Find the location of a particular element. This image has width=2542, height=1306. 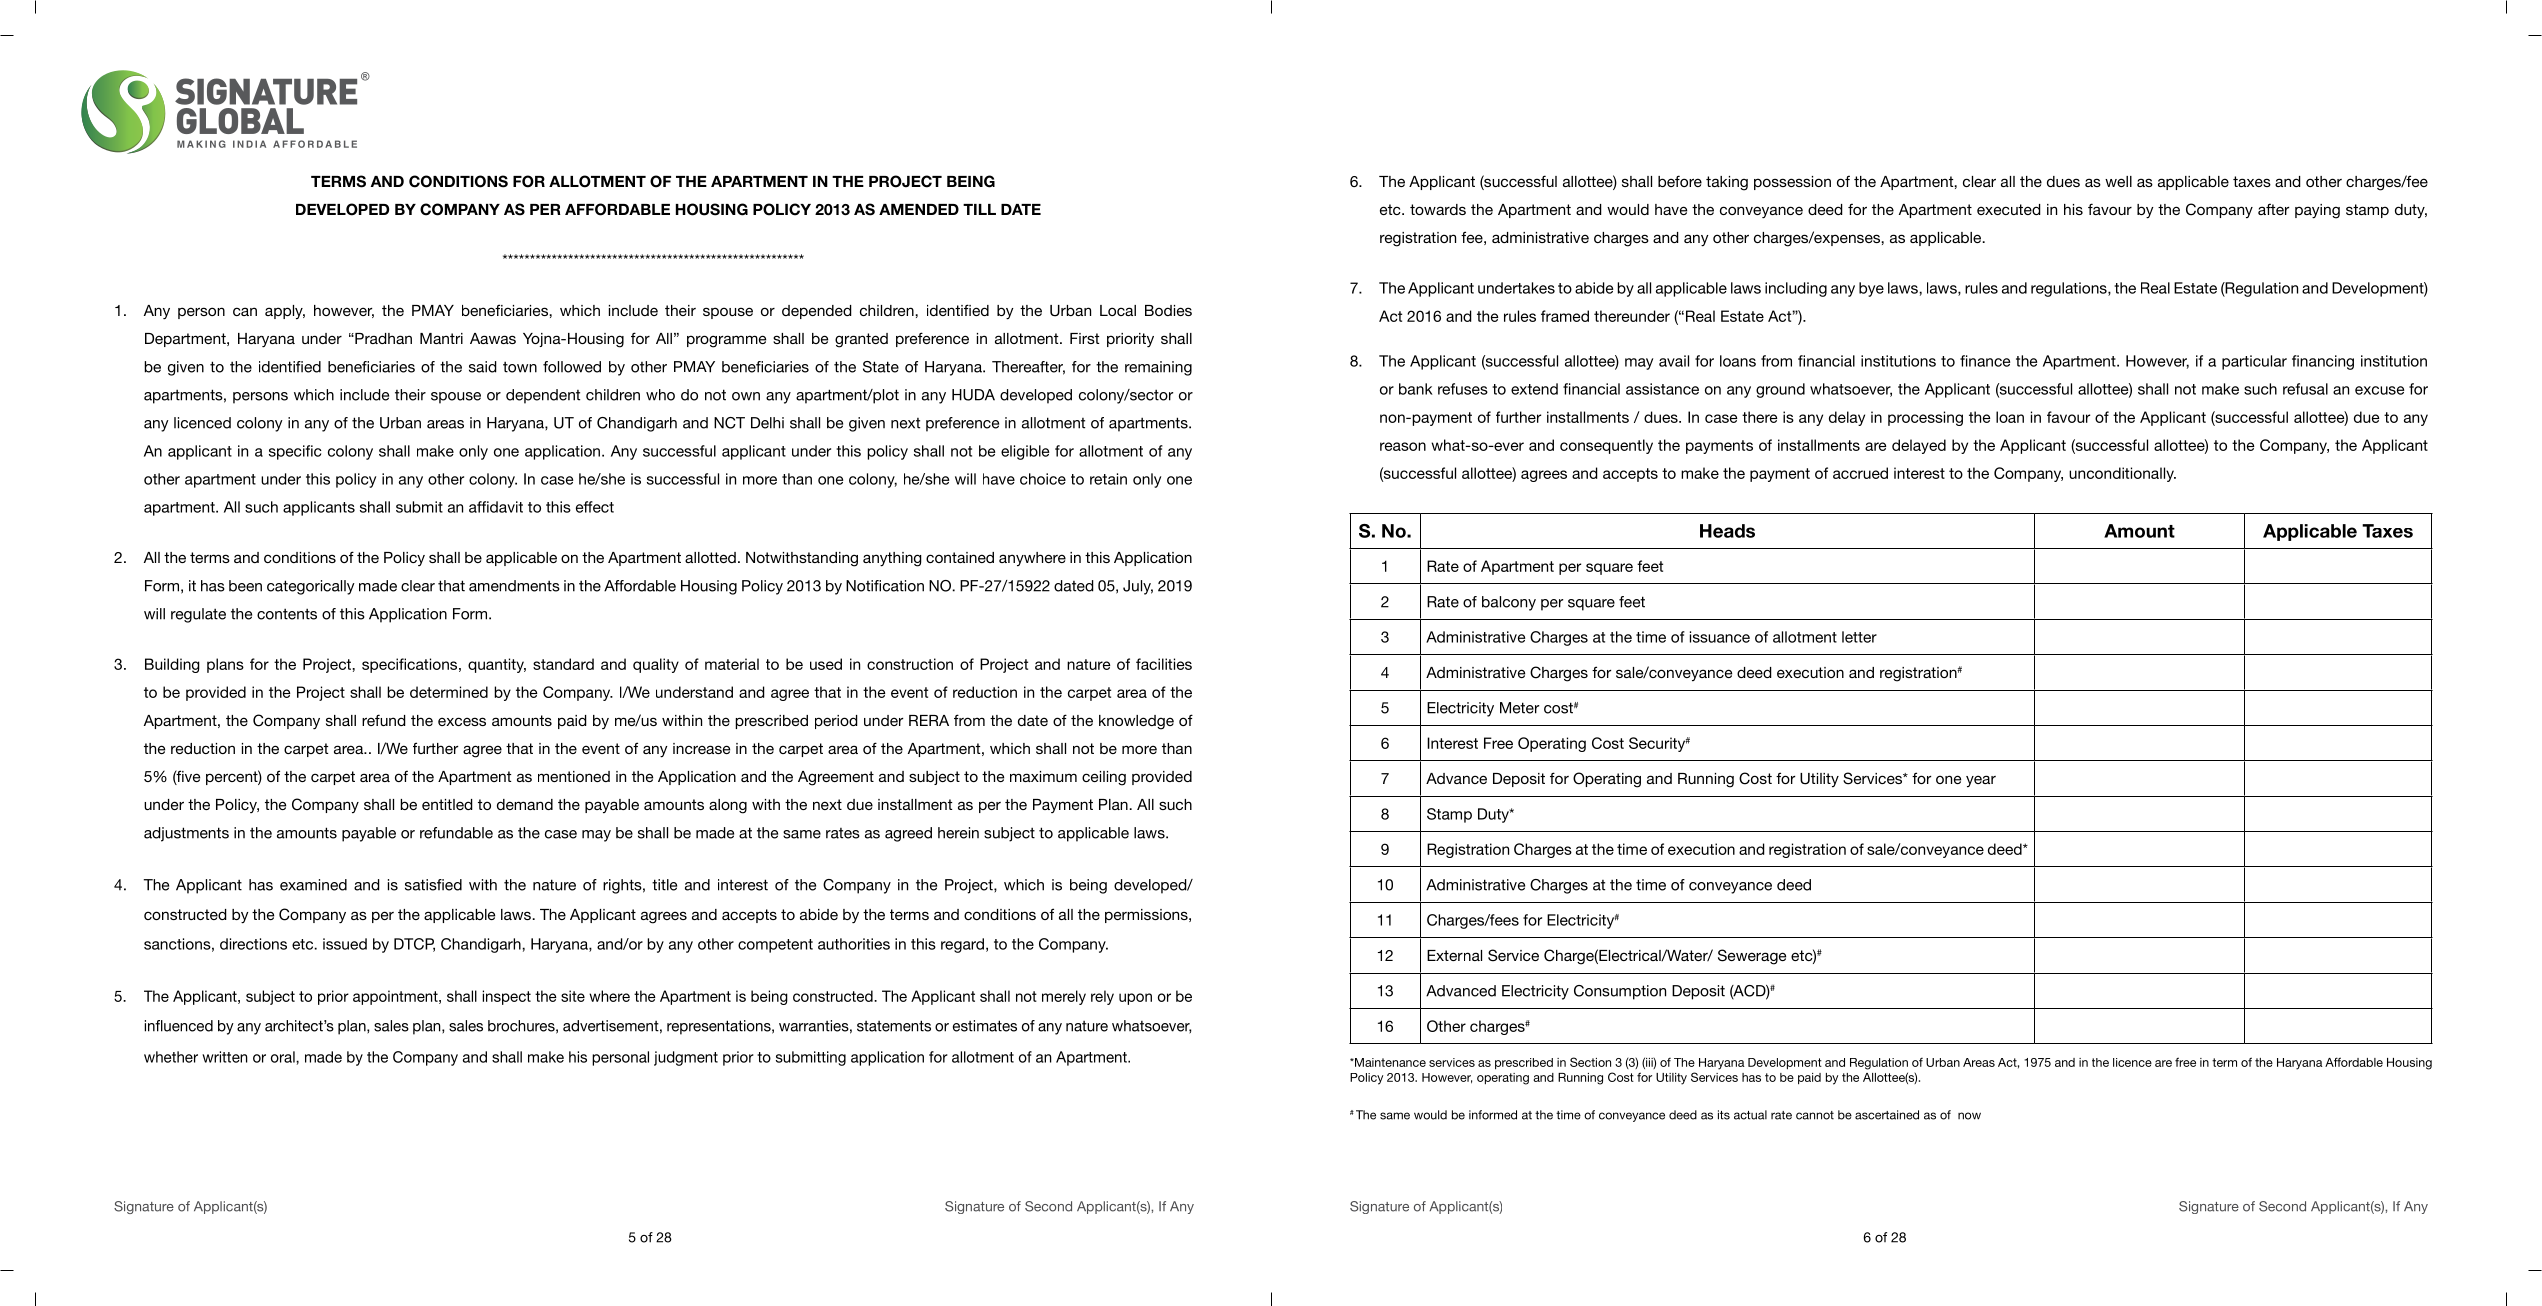

unconditionally is located at coordinates (2122, 474).
